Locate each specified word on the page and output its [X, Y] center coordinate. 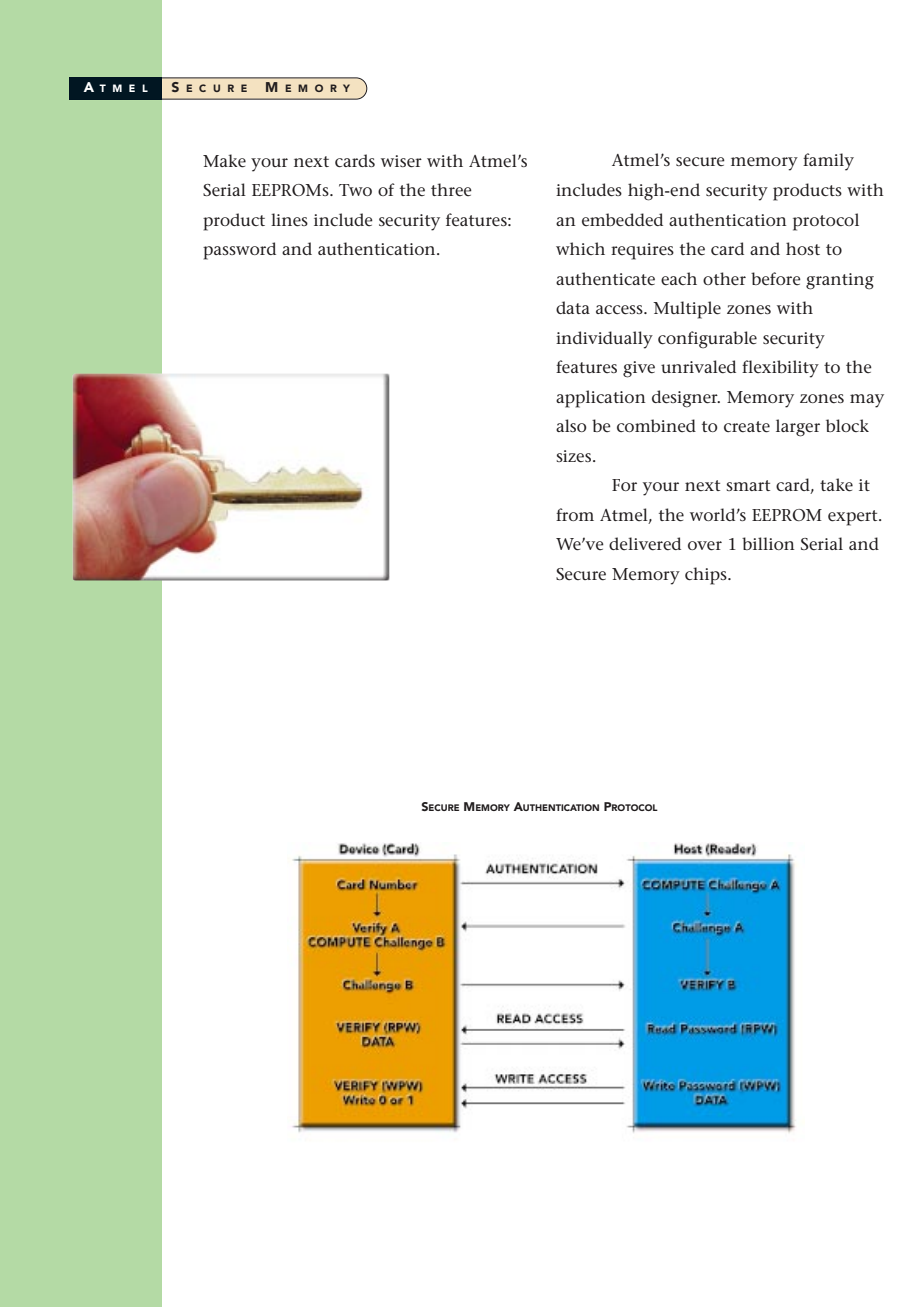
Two [355, 190]
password [239, 251]
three [451, 190]
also [571, 425]
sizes [573, 456]
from [575, 514]
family [828, 162]
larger [798, 428]
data [573, 307]
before [776, 279]
